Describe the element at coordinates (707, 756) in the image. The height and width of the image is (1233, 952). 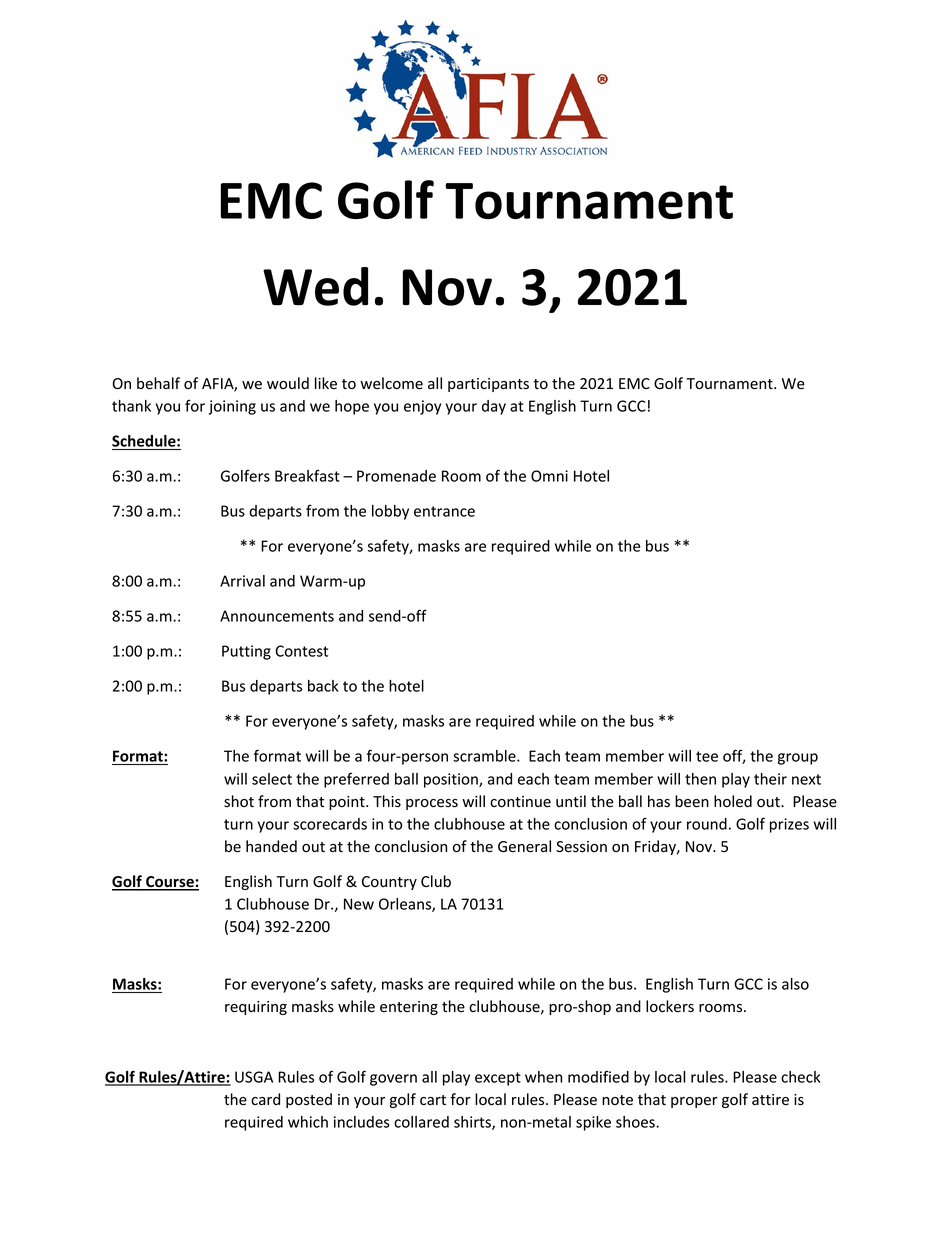
I see `tee` at that location.
